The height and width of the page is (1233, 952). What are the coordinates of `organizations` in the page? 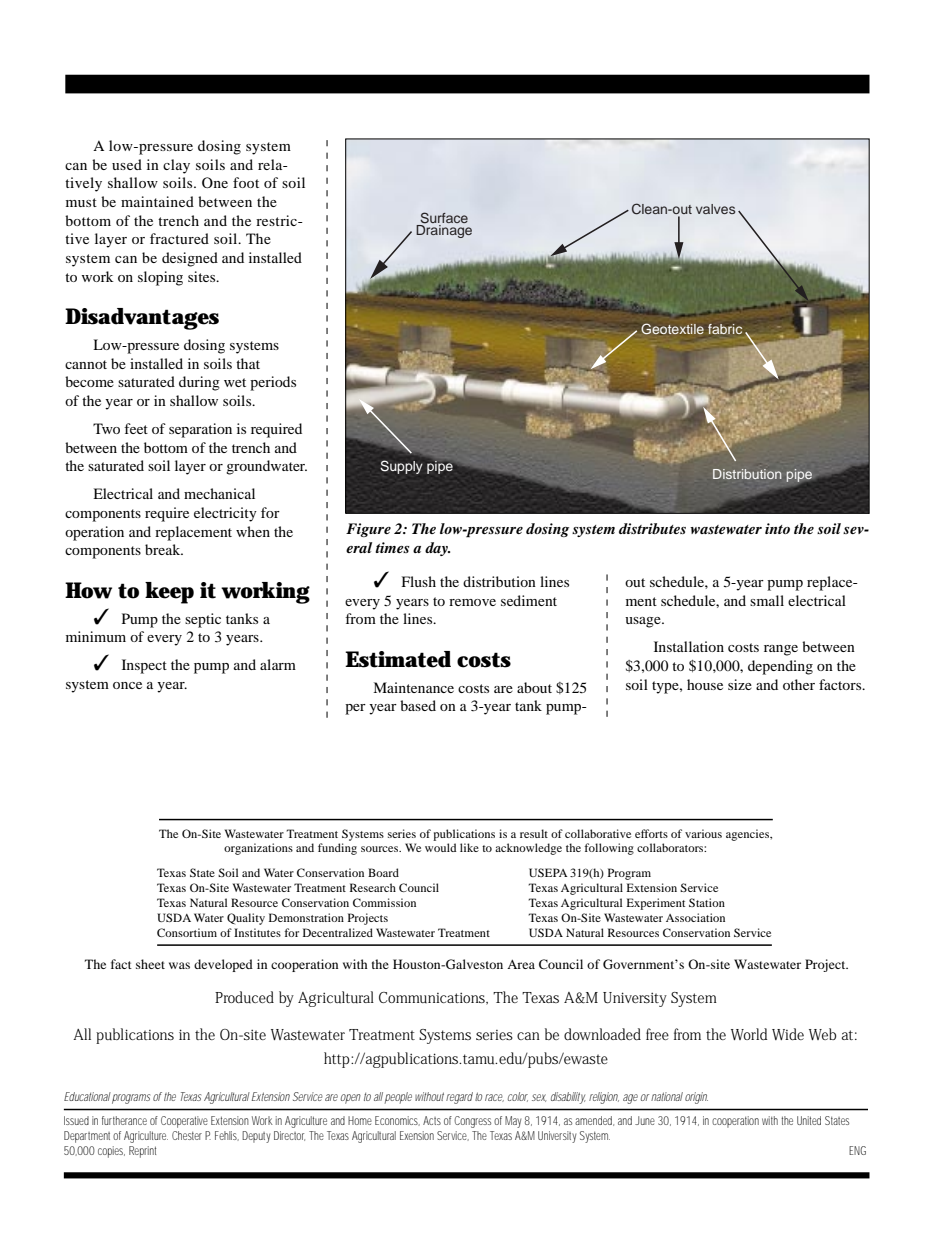 It's located at (258, 849).
